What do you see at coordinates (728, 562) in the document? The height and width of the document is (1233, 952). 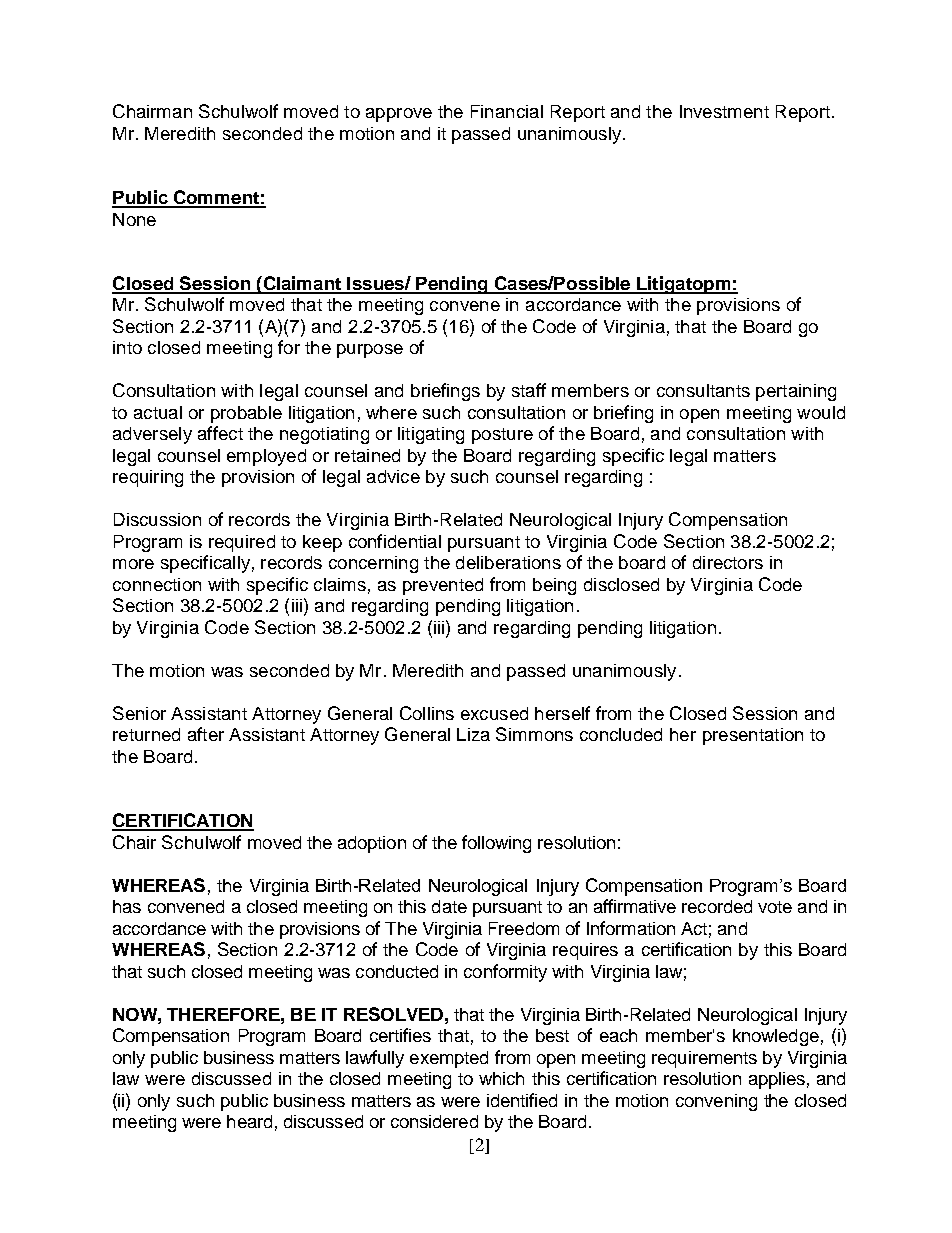 I see `directors` at bounding box center [728, 562].
